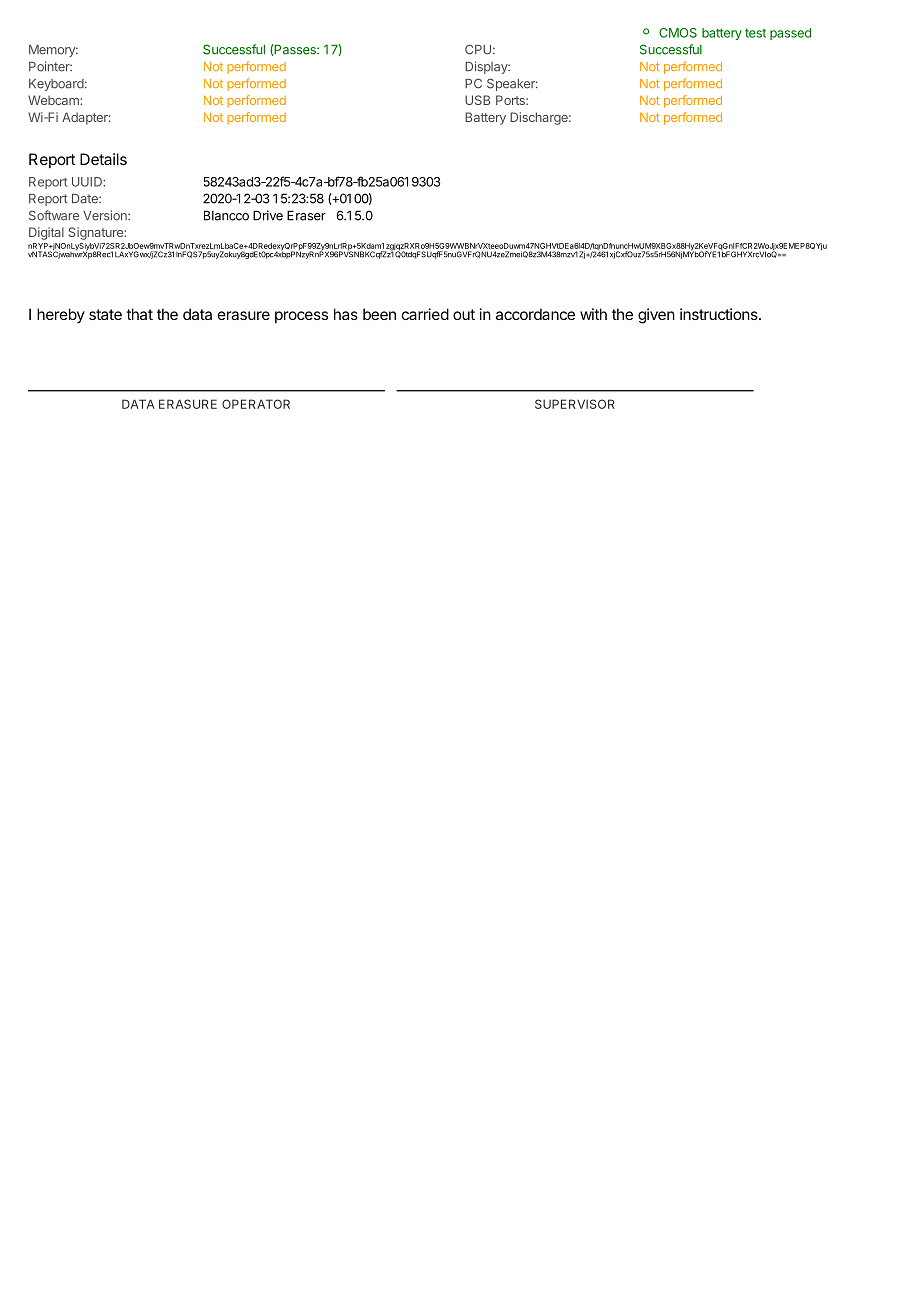  I want to click on given, so click(656, 316).
